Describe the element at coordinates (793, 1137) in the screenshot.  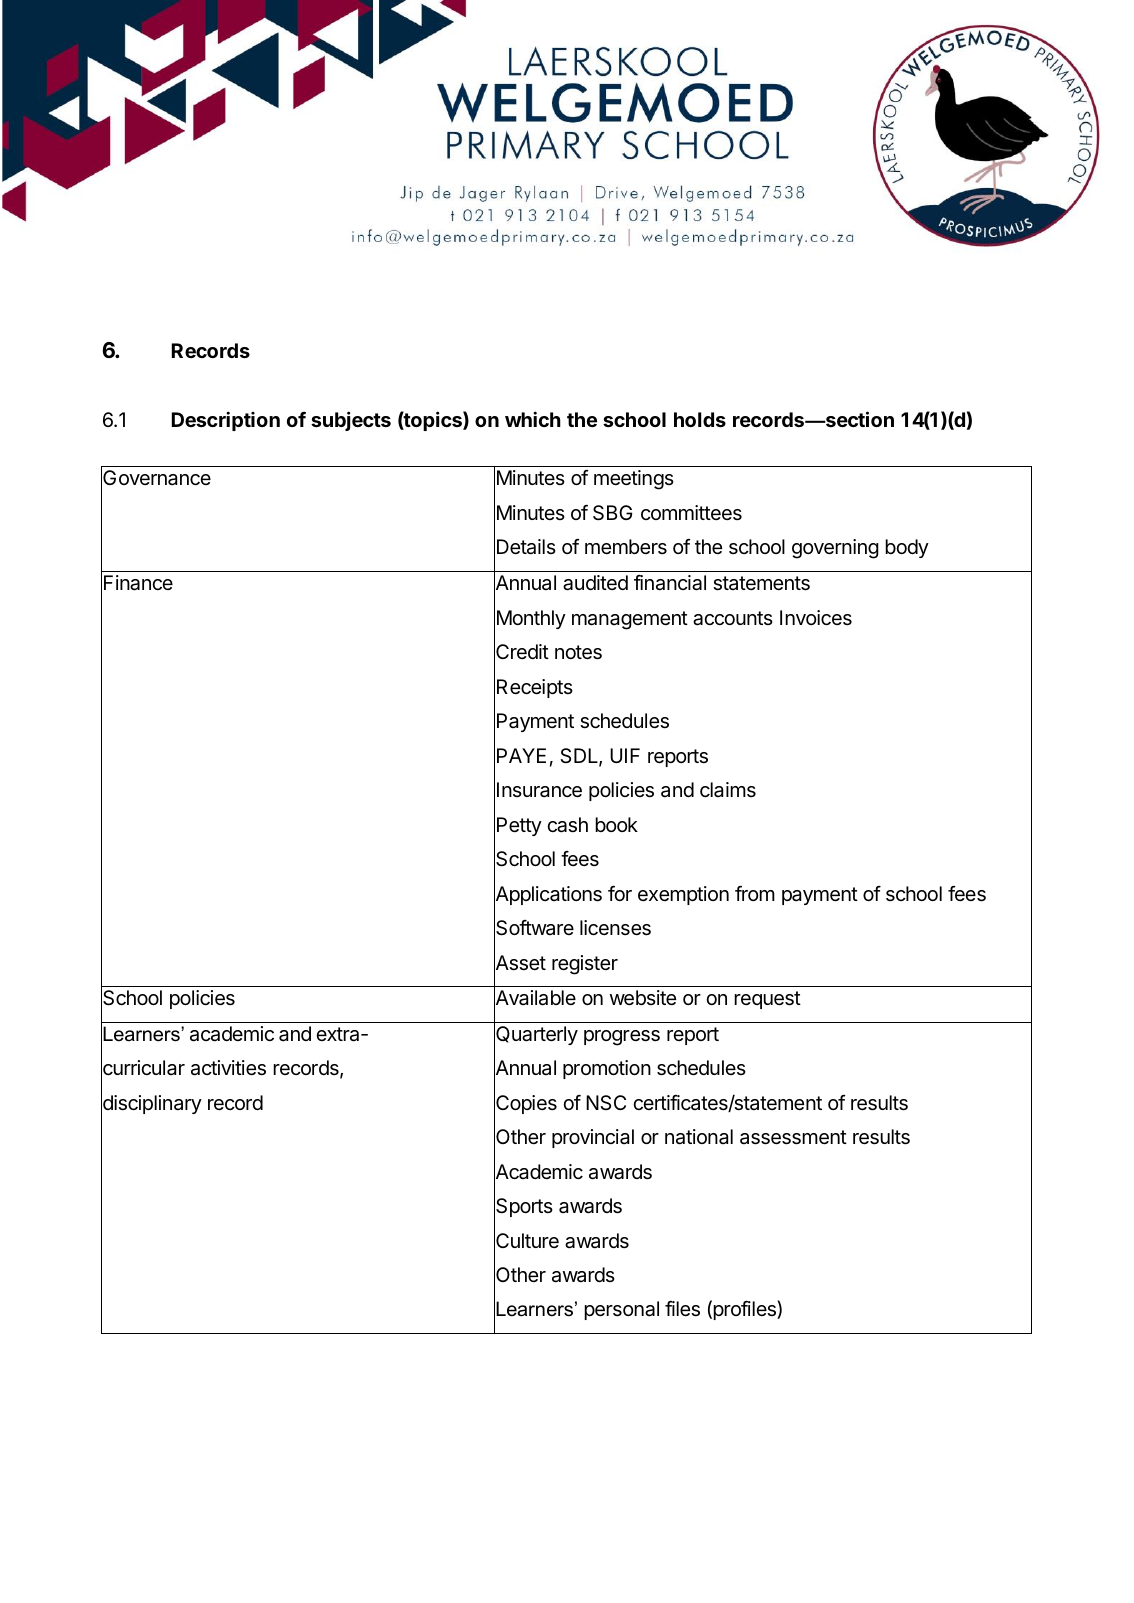
I see `assessment` at that location.
